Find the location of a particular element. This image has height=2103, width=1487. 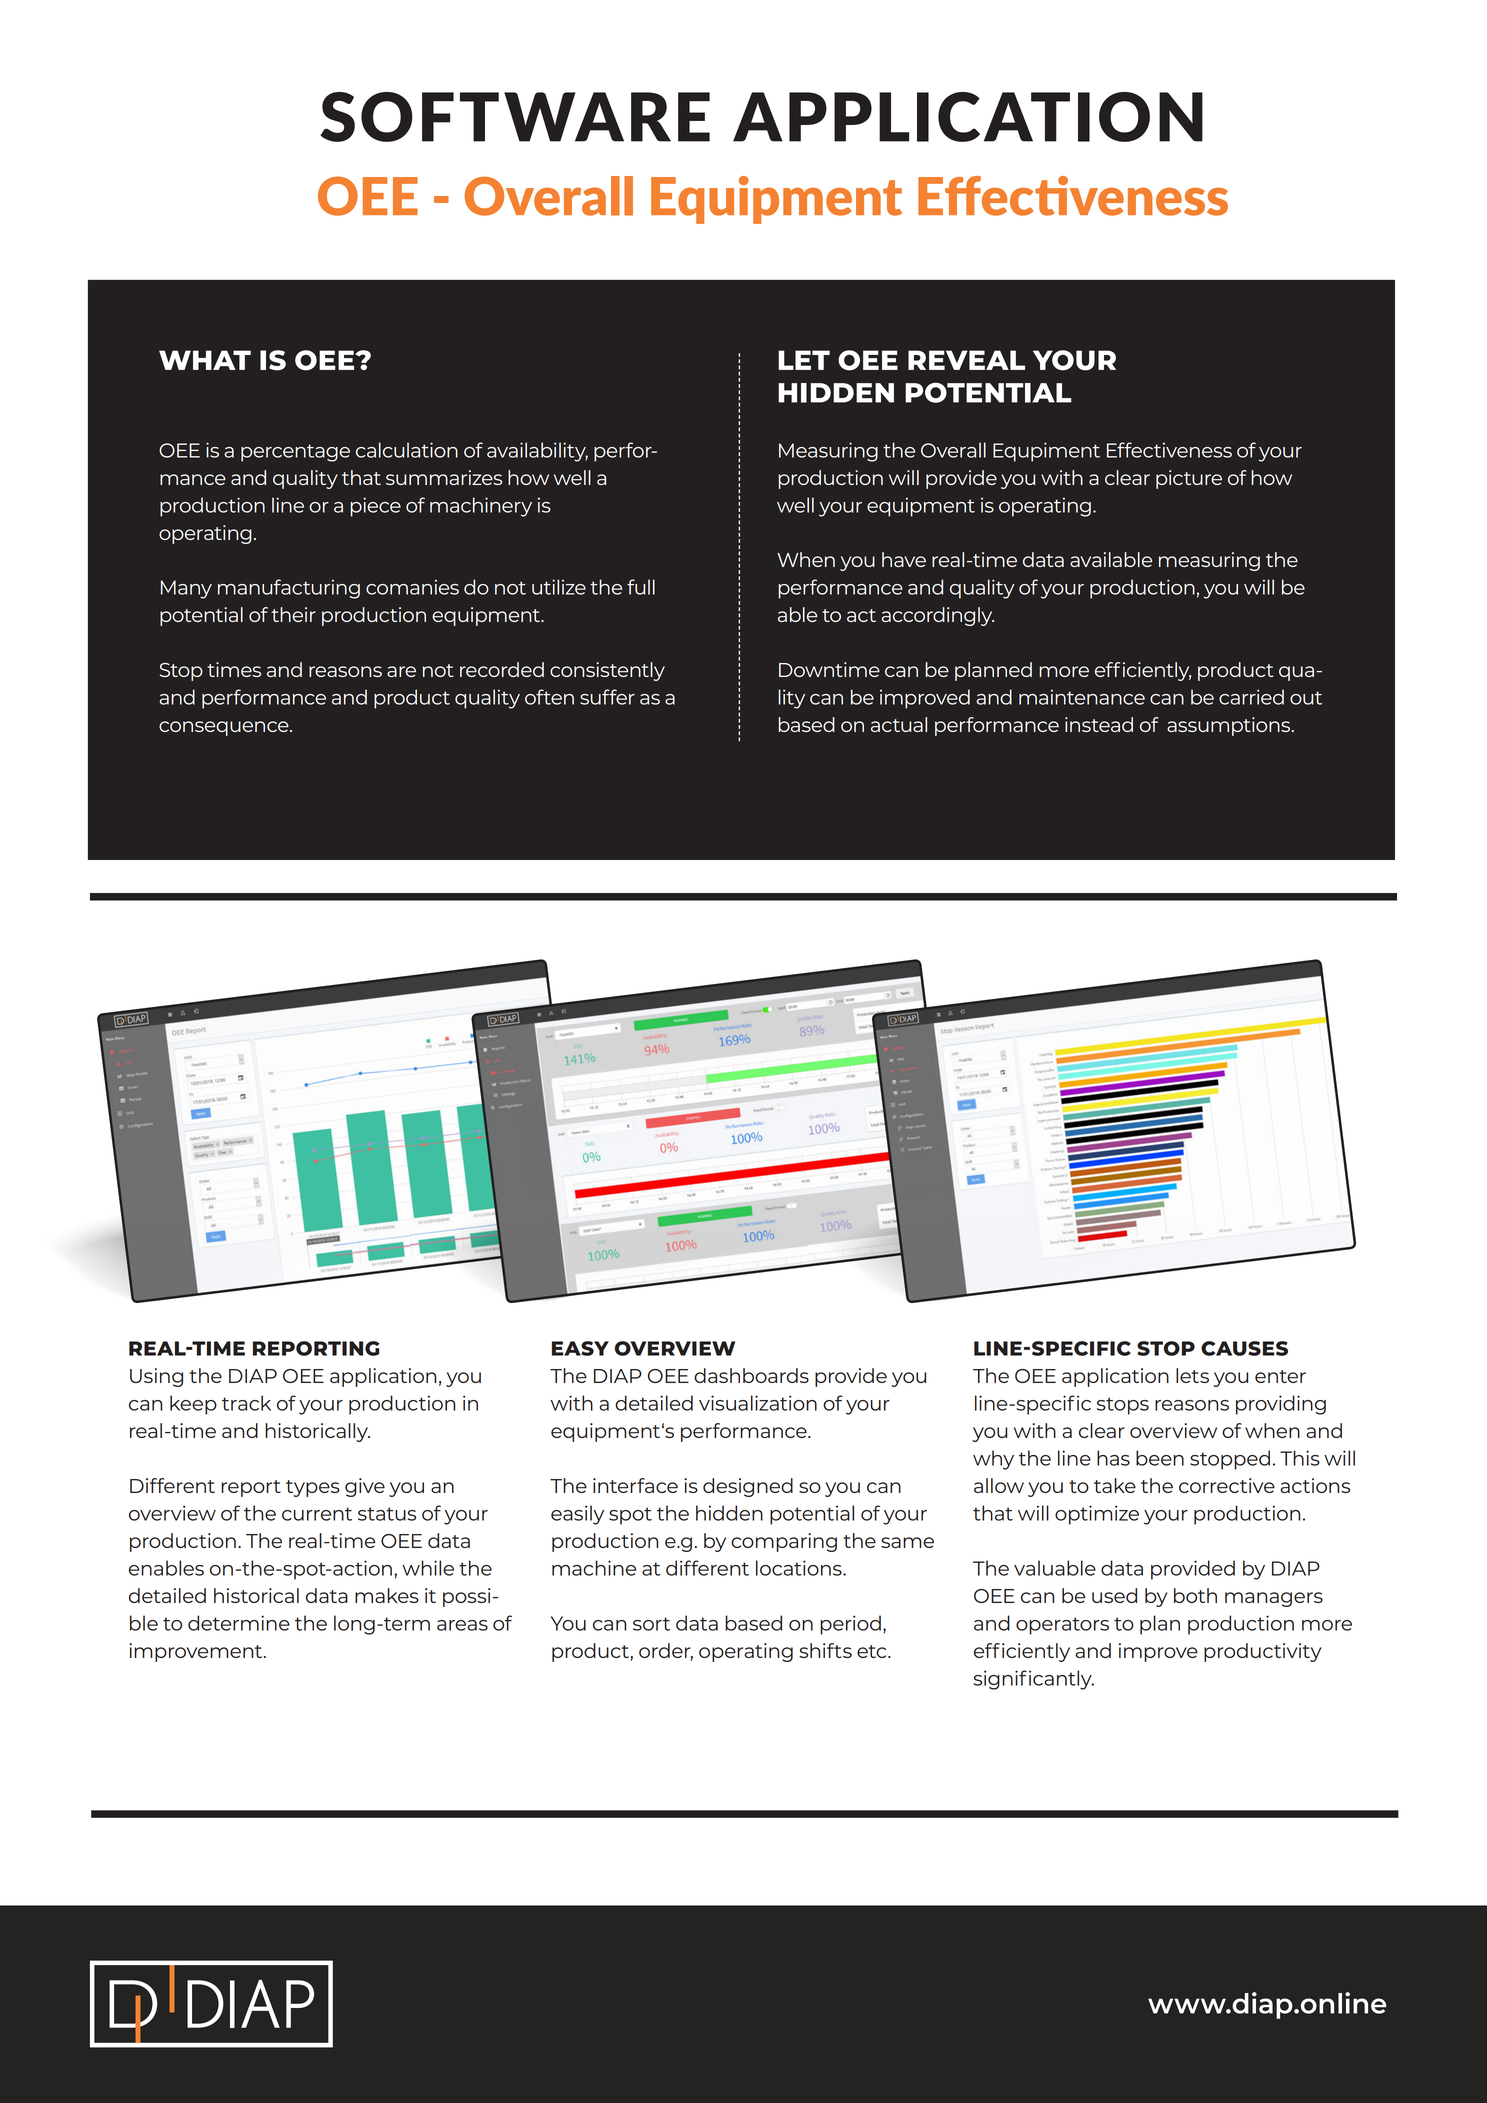

track is located at coordinates (246, 1403).
